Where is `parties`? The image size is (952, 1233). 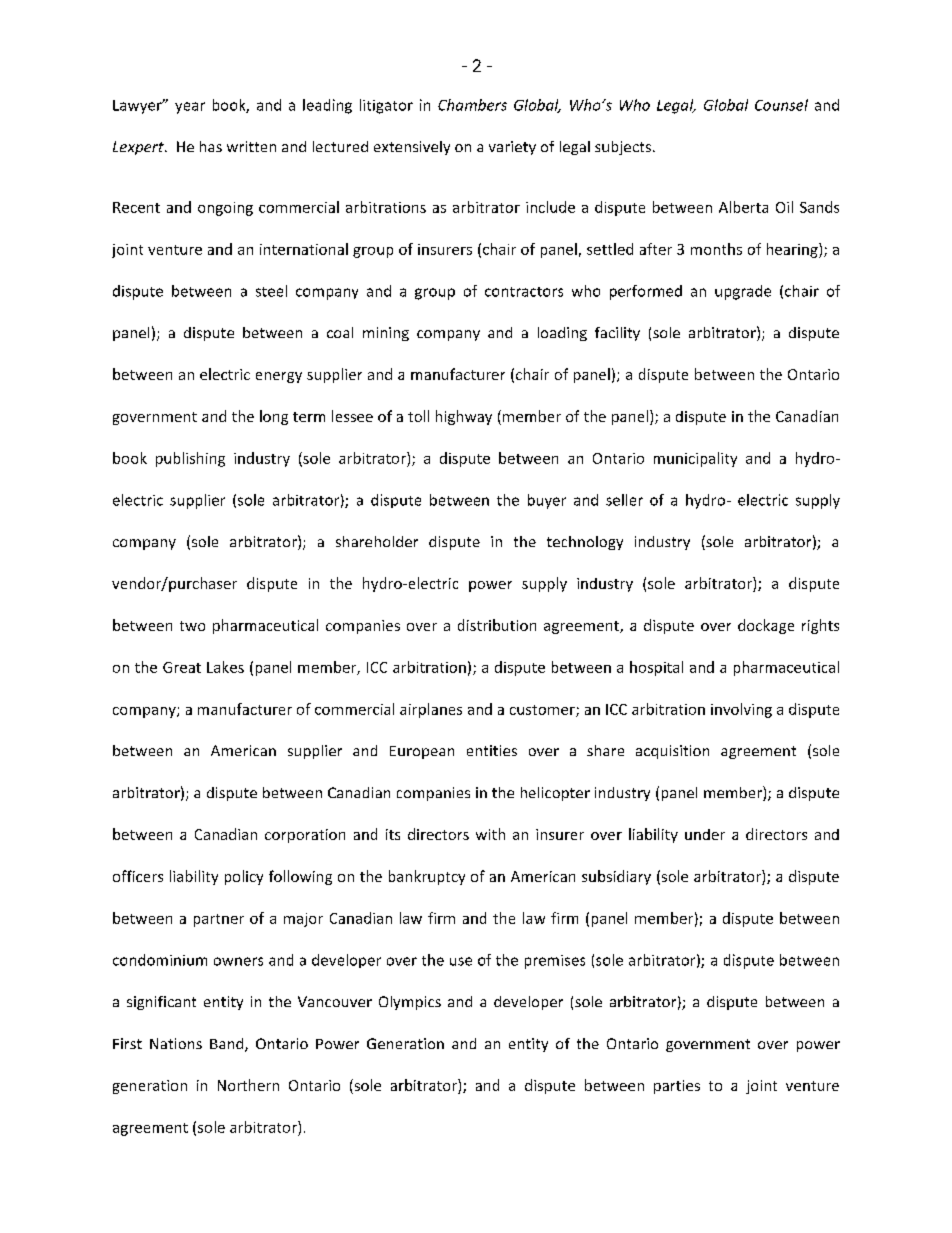
parties is located at coordinates (677, 1087).
